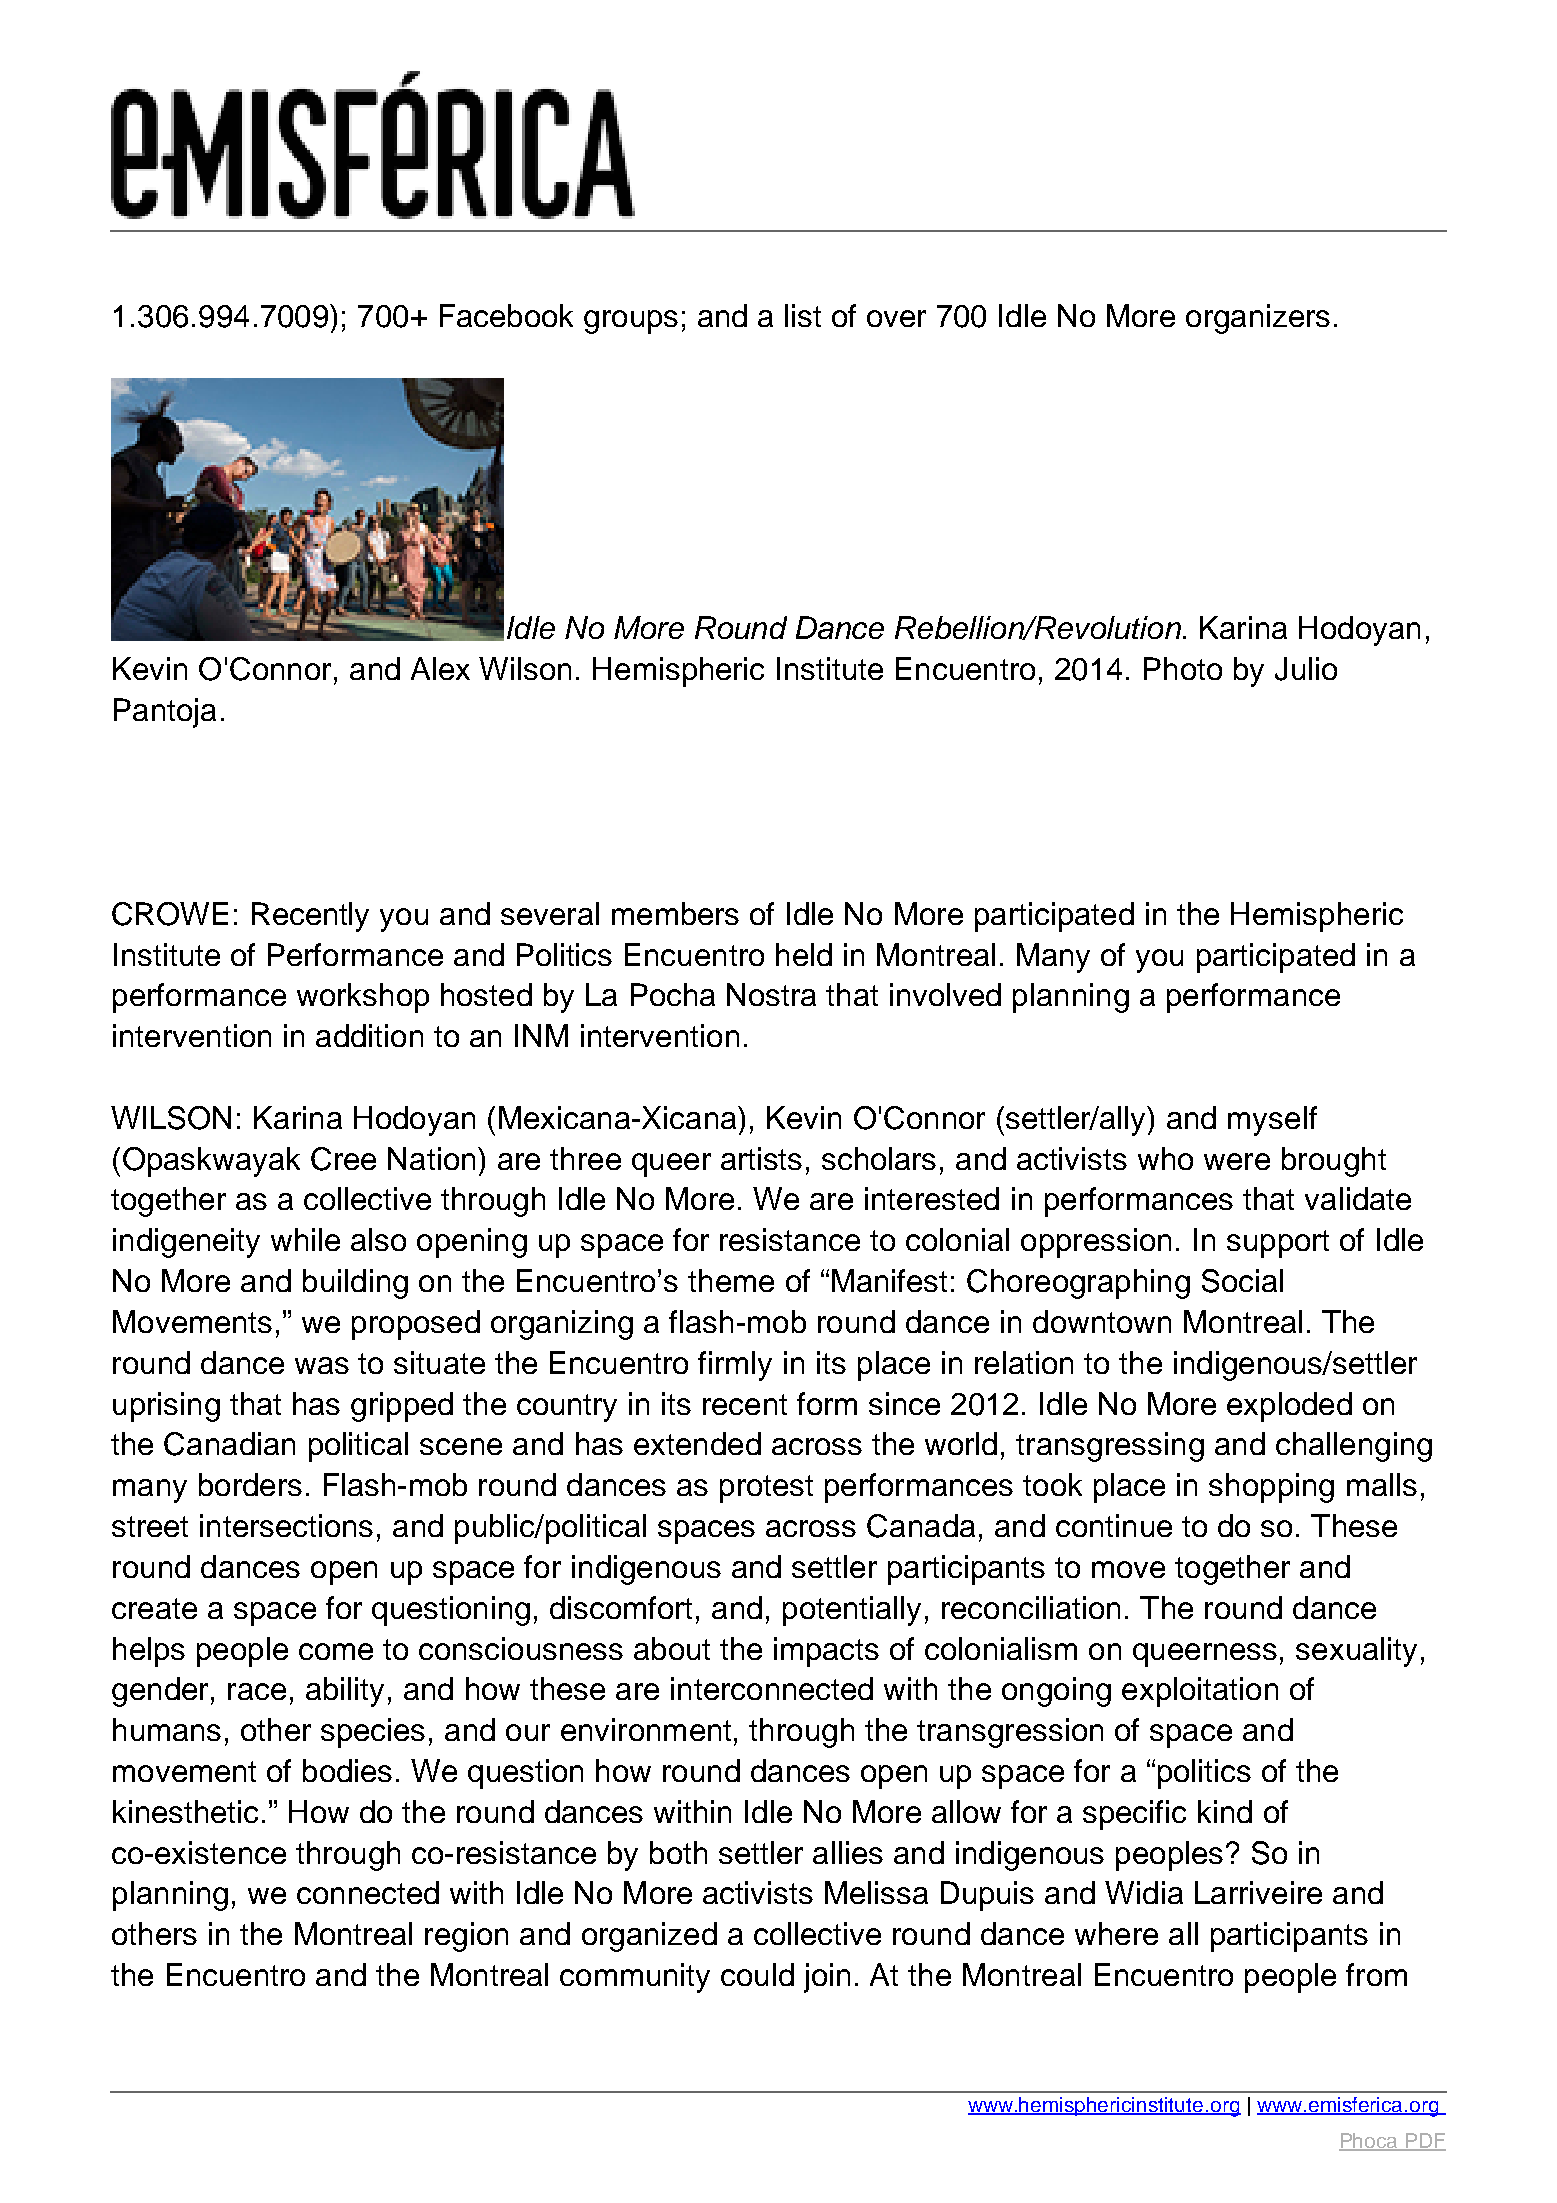 The height and width of the document is (2203, 1557). I want to click on join, so click(827, 1978).
